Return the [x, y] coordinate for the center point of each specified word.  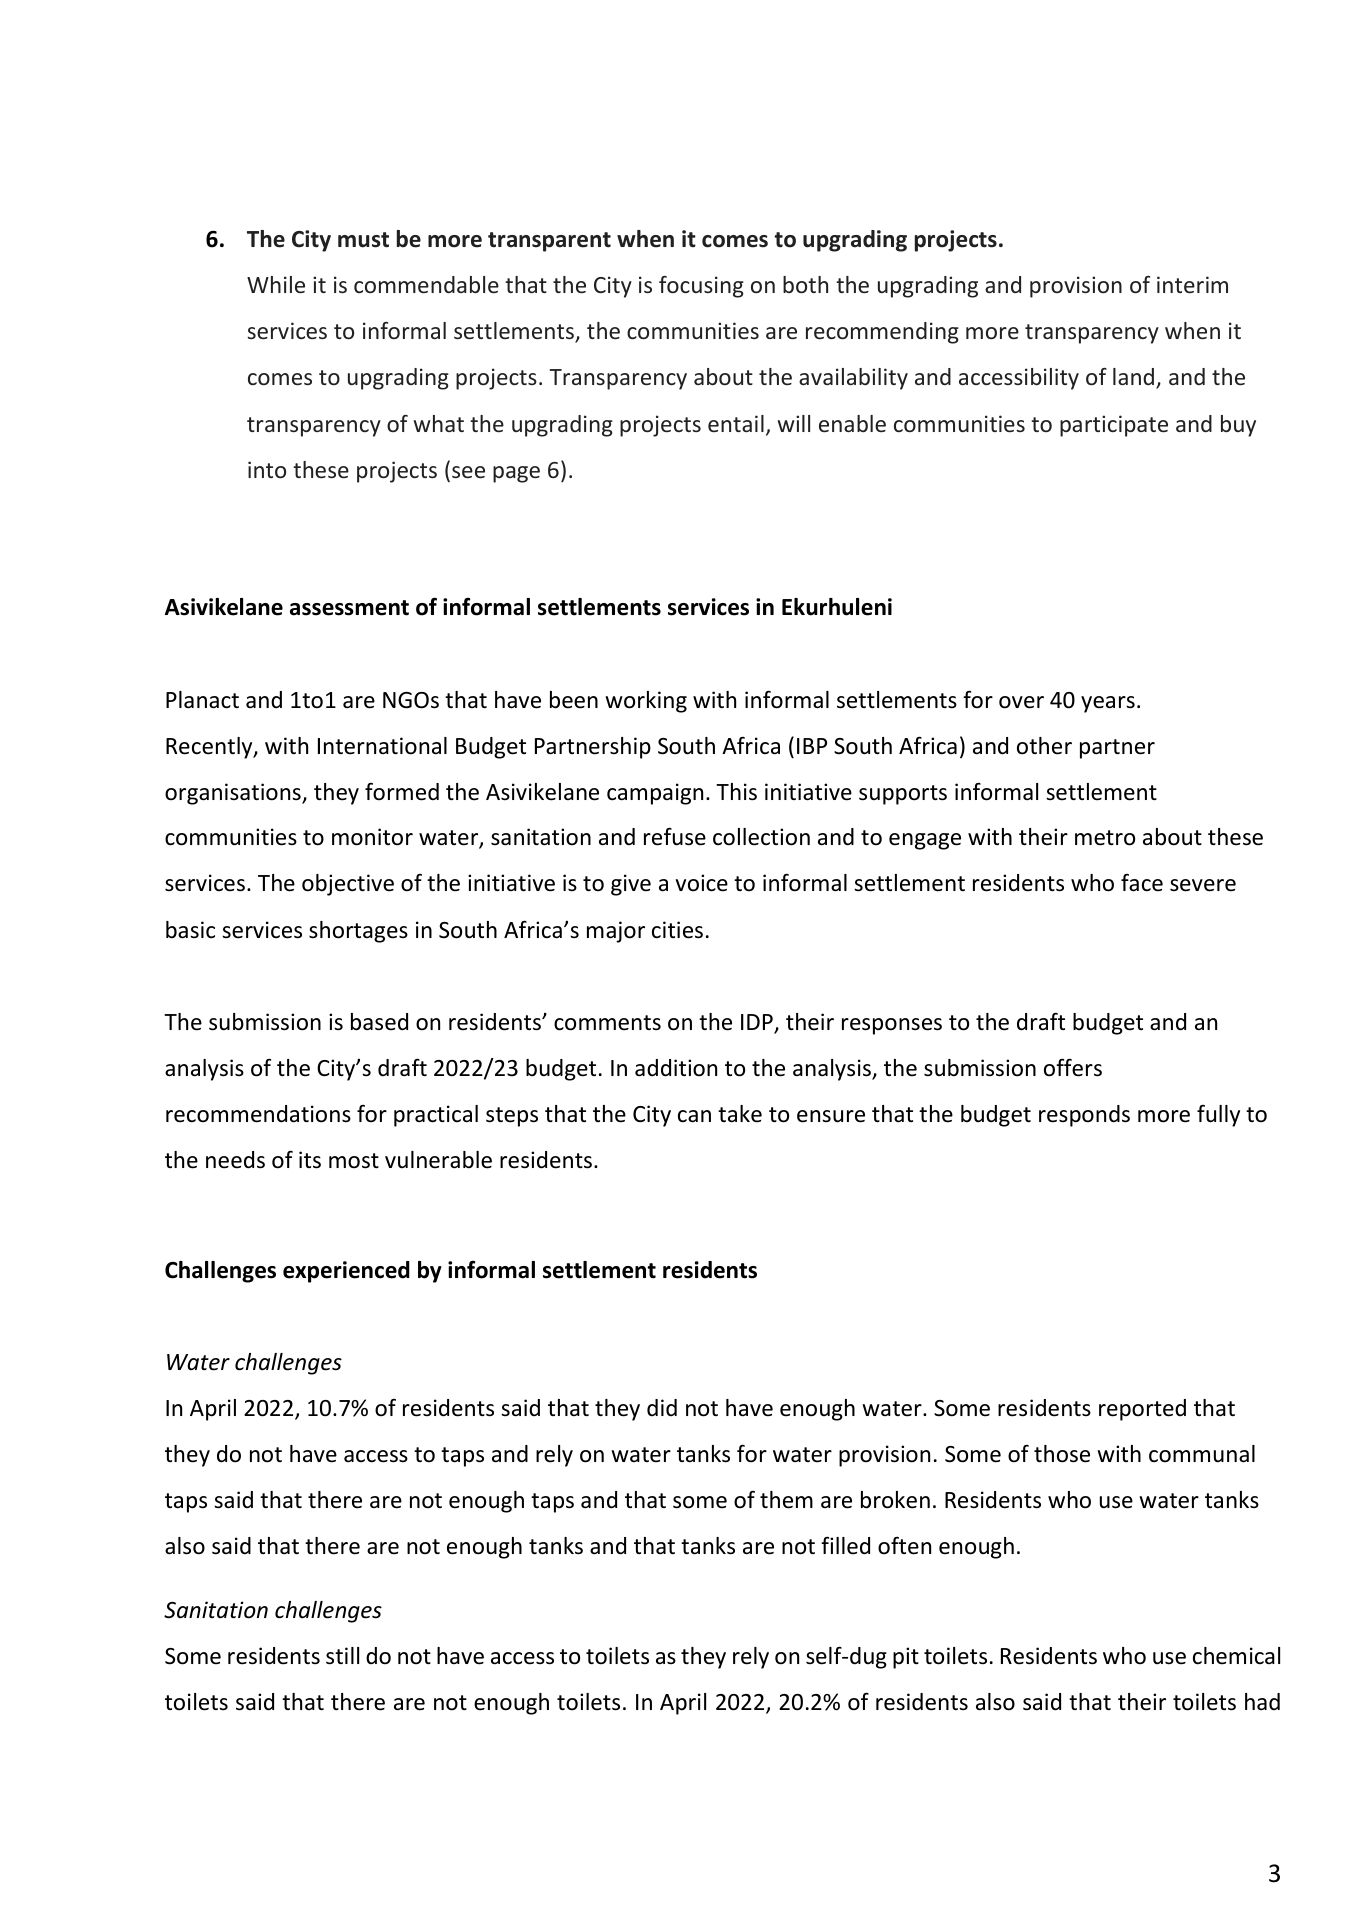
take [740, 1114]
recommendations [258, 1114]
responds [1084, 1116]
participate [1114, 426]
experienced [346, 1272]
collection [761, 837]
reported [1142, 1410]
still [342, 1656]
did [662, 1407]
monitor [372, 837]
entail [736, 423]
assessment [349, 608]
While [276, 284]
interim [1192, 284]
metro [1105, 838]
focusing [701, 287]
